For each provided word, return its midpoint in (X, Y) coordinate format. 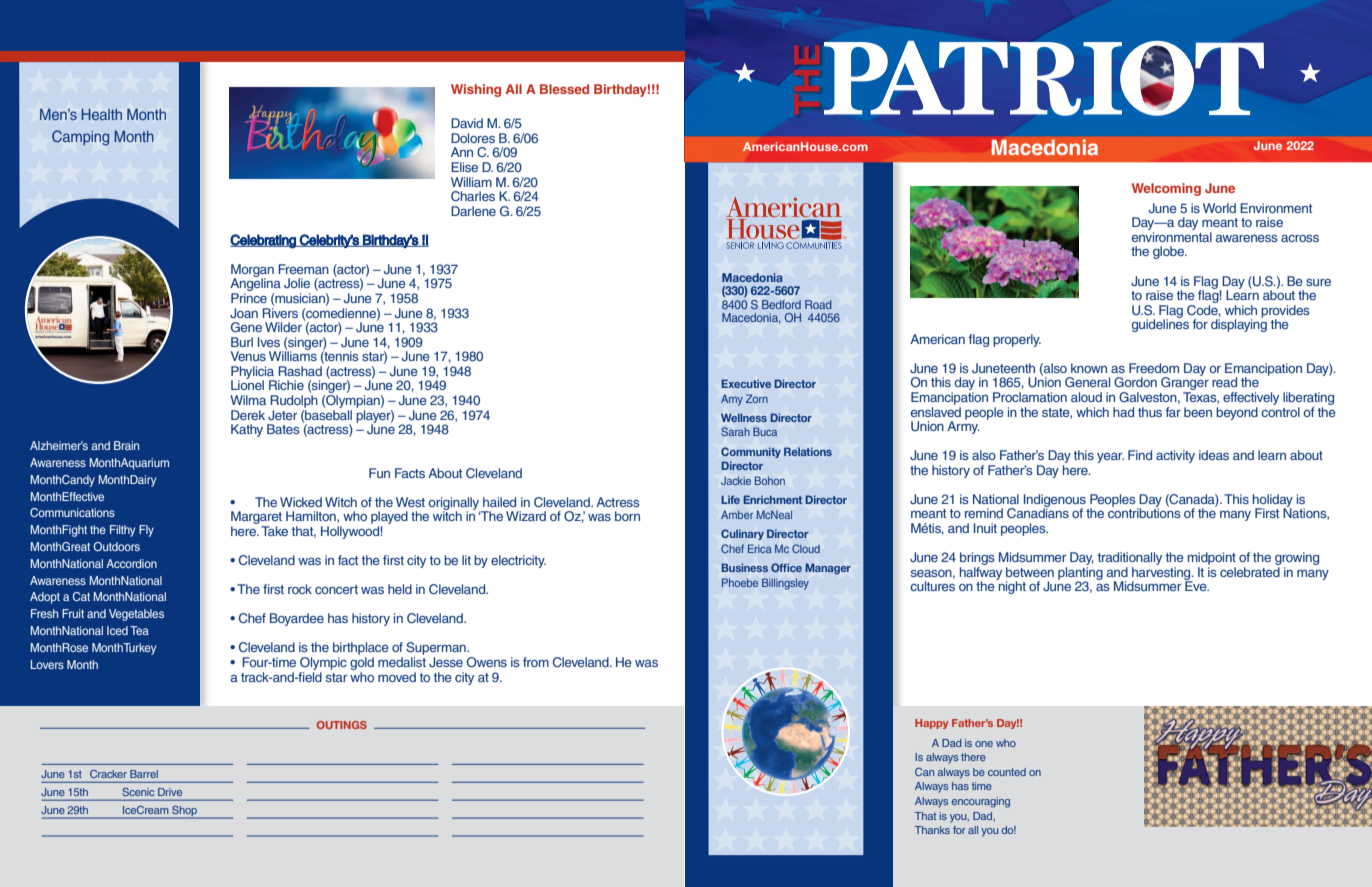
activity (1175, 456)
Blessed (564, 89)
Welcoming (1166, 189)
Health (102, 114)
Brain (126, 445)
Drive (170, 792)
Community (751, 452)
